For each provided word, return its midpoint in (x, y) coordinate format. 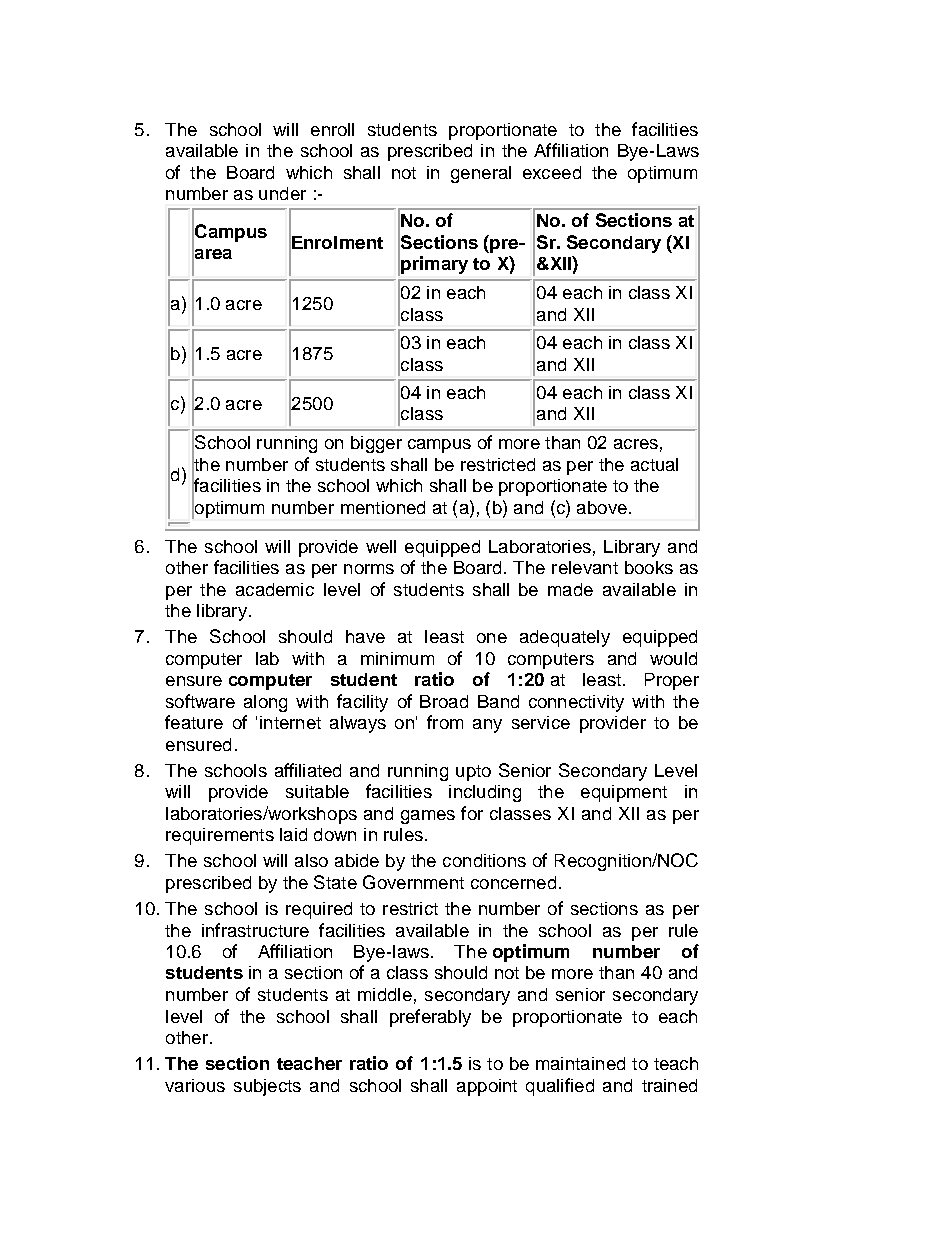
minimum (397, 658)
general (481, 174)
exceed (552, 172)
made (570, 589)
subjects (267, 1087)
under (282, 193)
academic (275, 589)
